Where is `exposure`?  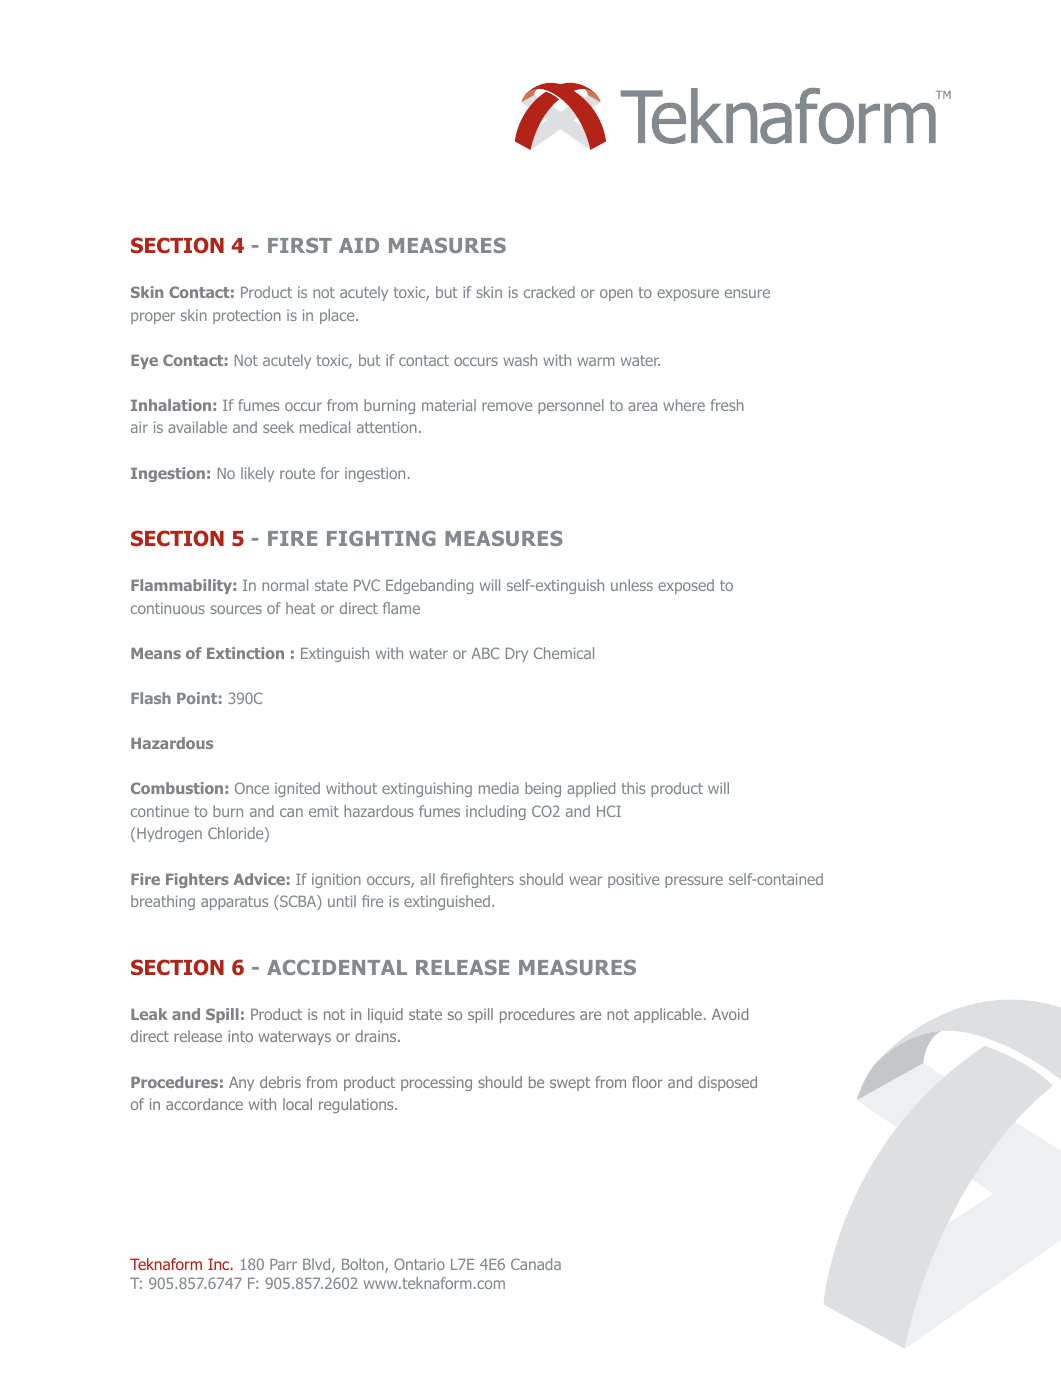 exposure is located at coordinates (688, 295).
